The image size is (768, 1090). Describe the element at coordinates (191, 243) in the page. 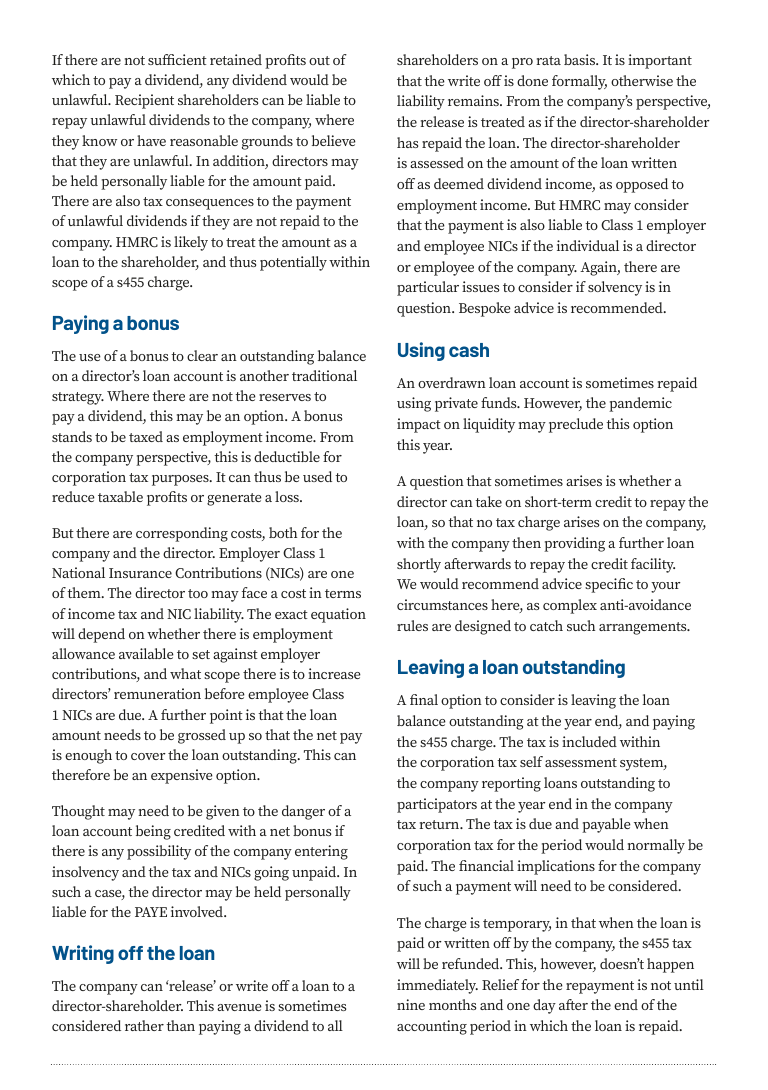

I see `likely` at that location.
